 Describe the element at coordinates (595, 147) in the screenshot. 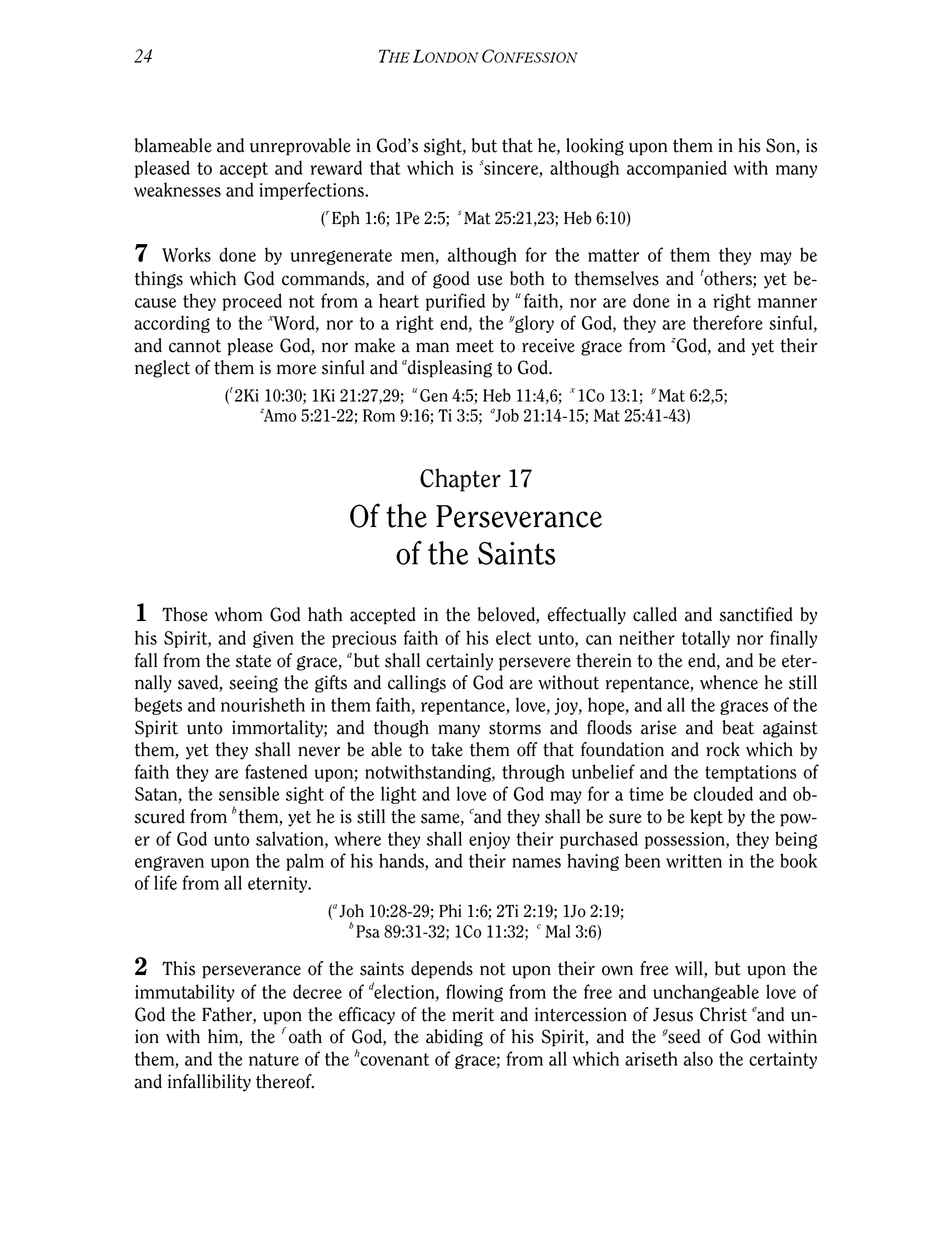

I see `looking` at that location.
